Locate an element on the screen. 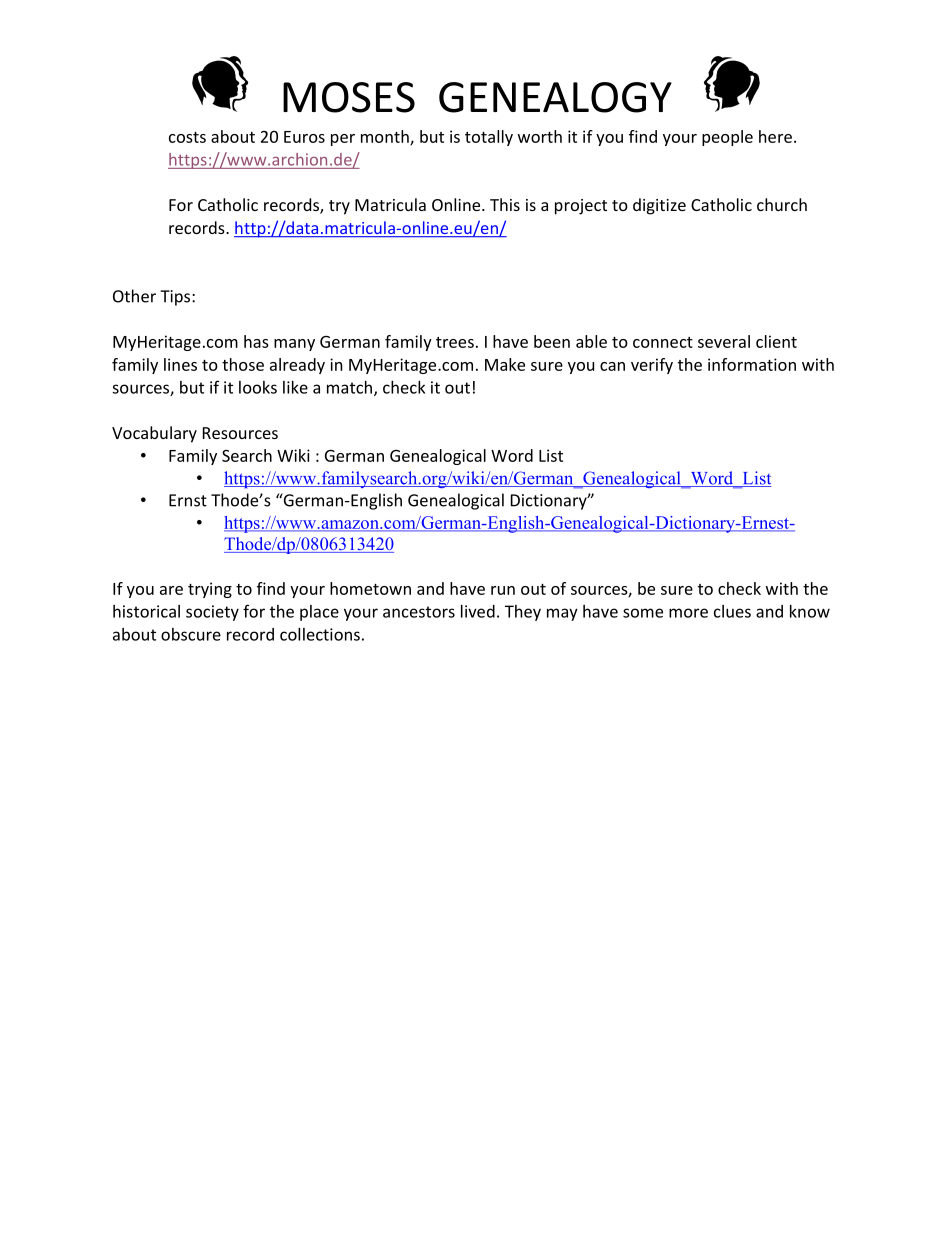 The width and height of the screenshot is (952, 1233). information is located at coordinates (752, 364).
